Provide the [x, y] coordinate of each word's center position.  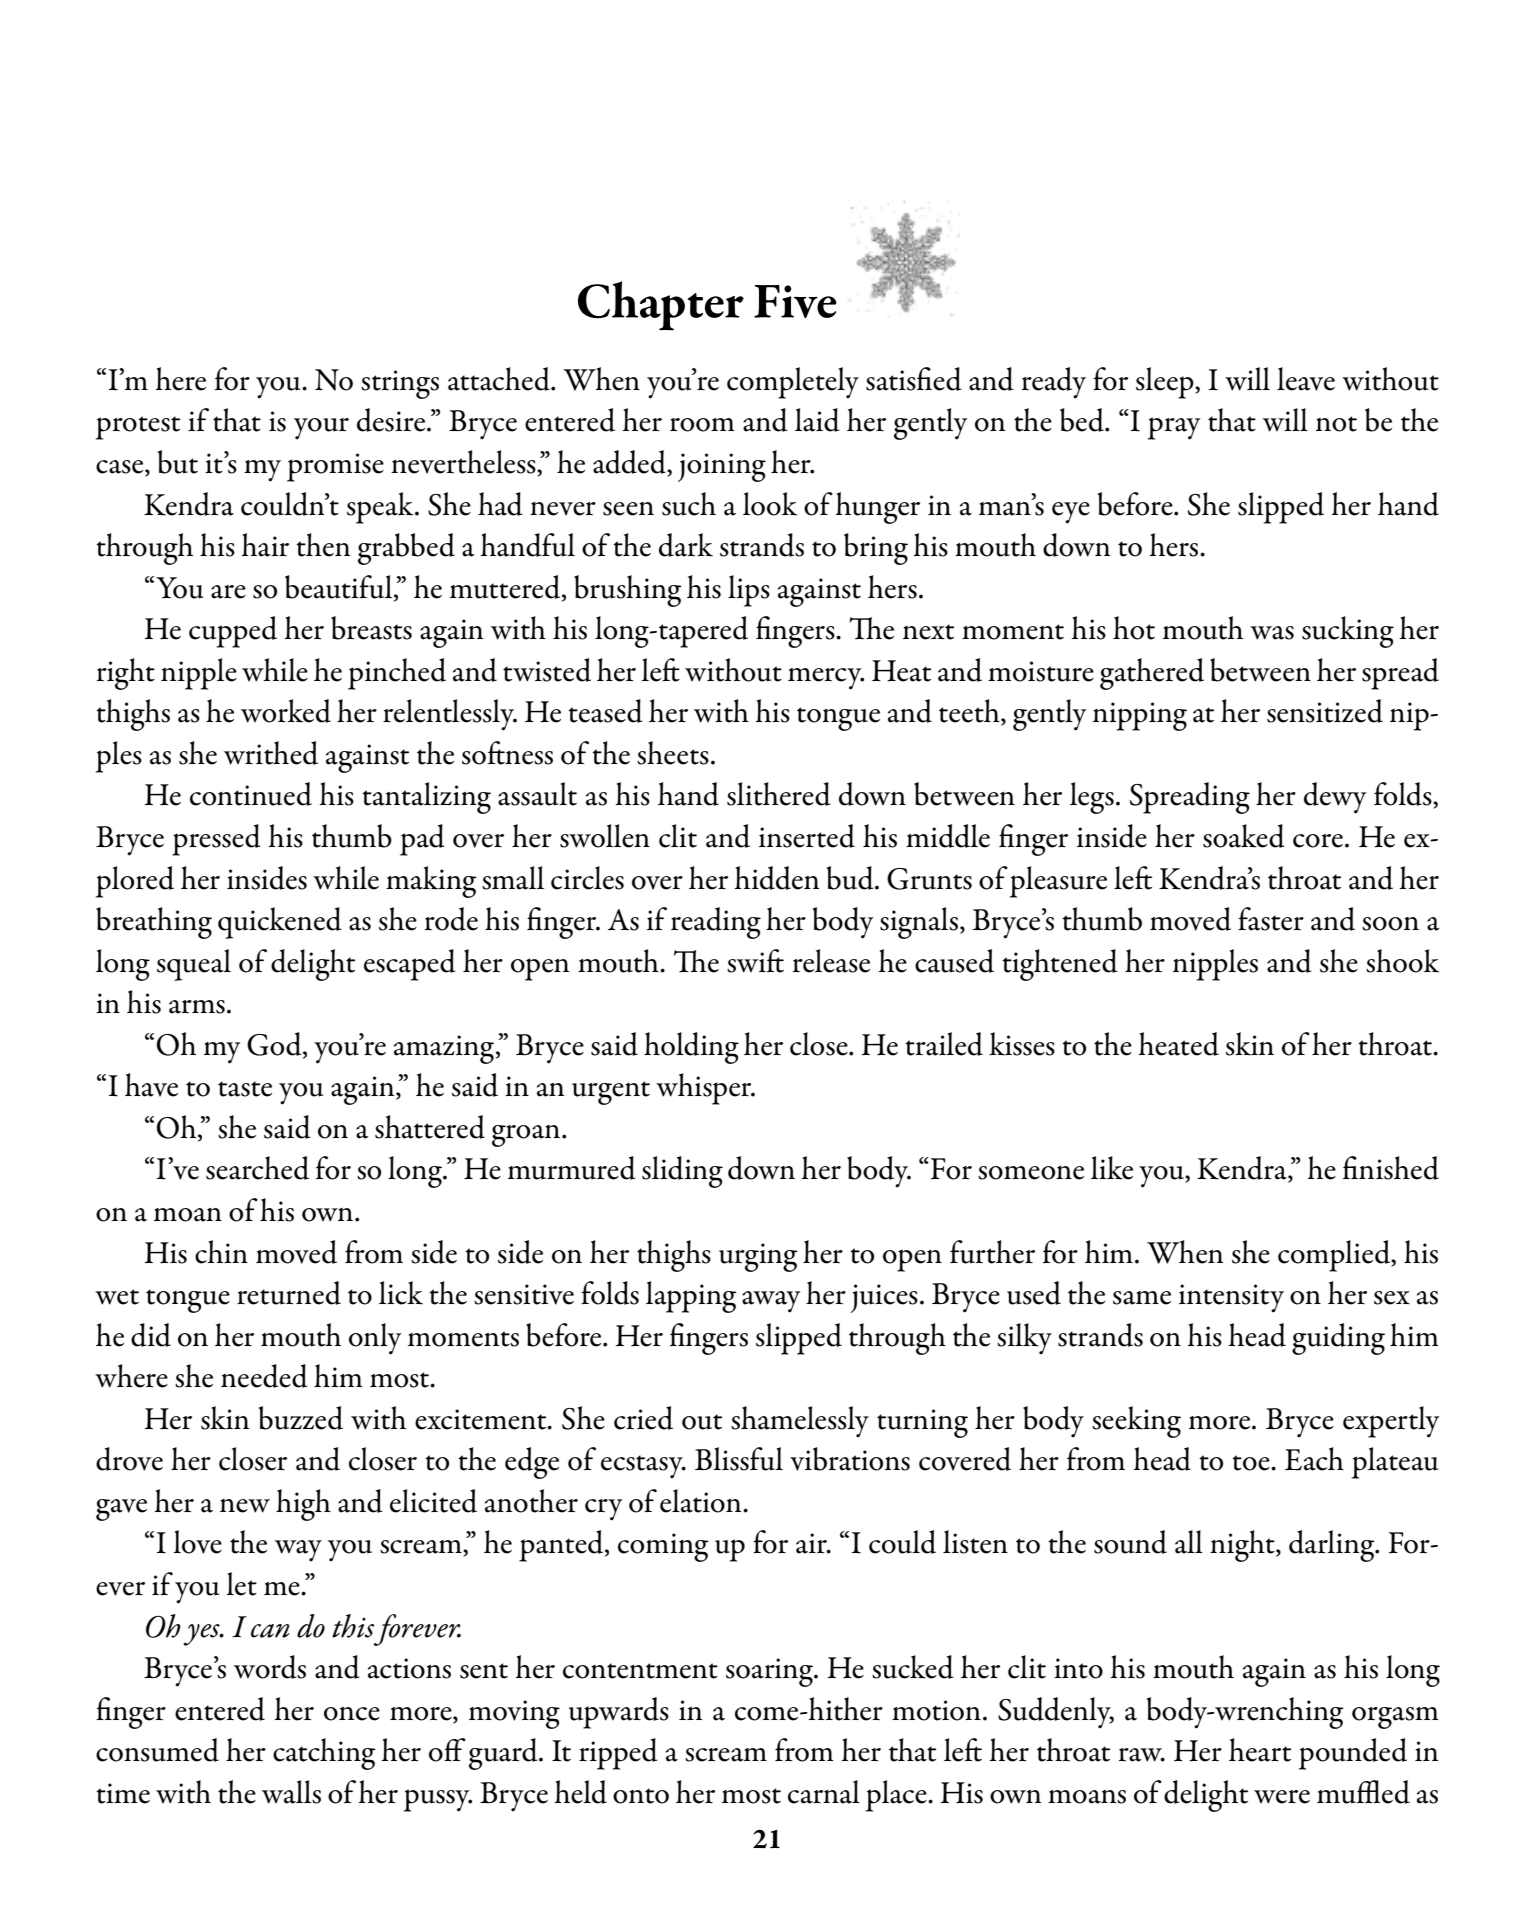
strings [400, 384]
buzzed [301, 1418]
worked [286, 711]
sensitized [1325, 711]
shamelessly [800, 1421]
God [275, 1045]
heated [1178, 1044]
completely [793, 383]
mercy [826, 679]
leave [1306, 379]
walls [291, 1792]
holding [691, 1048]
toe [1252, 1463]
